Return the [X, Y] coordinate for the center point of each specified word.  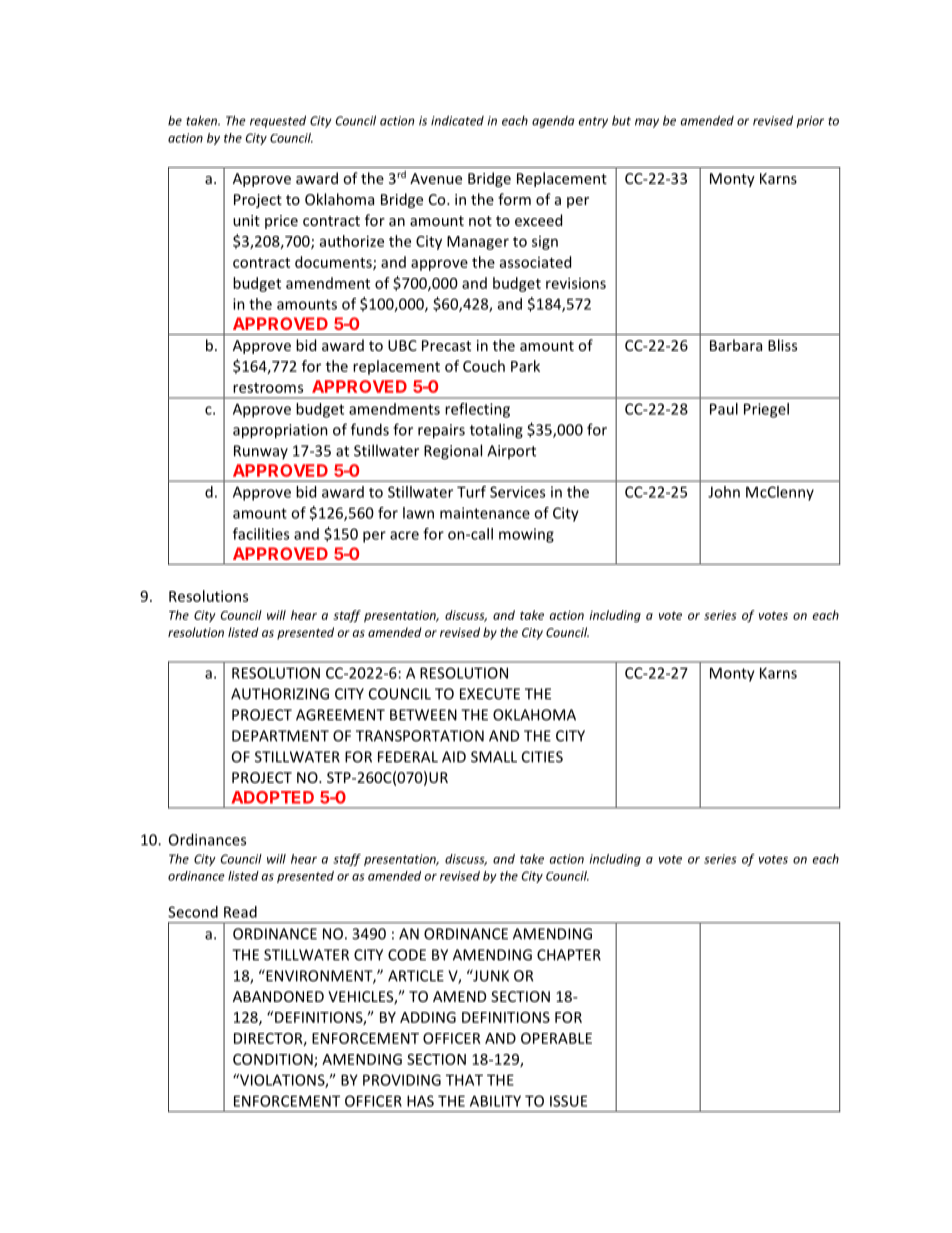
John [724, 492]
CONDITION [274, 1060]
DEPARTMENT [280, 736]
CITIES [542, 757]
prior [810, 122]
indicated [457, 120]
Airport [511, 452]
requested [278, 121]
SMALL [494, 757]
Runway [261, 452]
